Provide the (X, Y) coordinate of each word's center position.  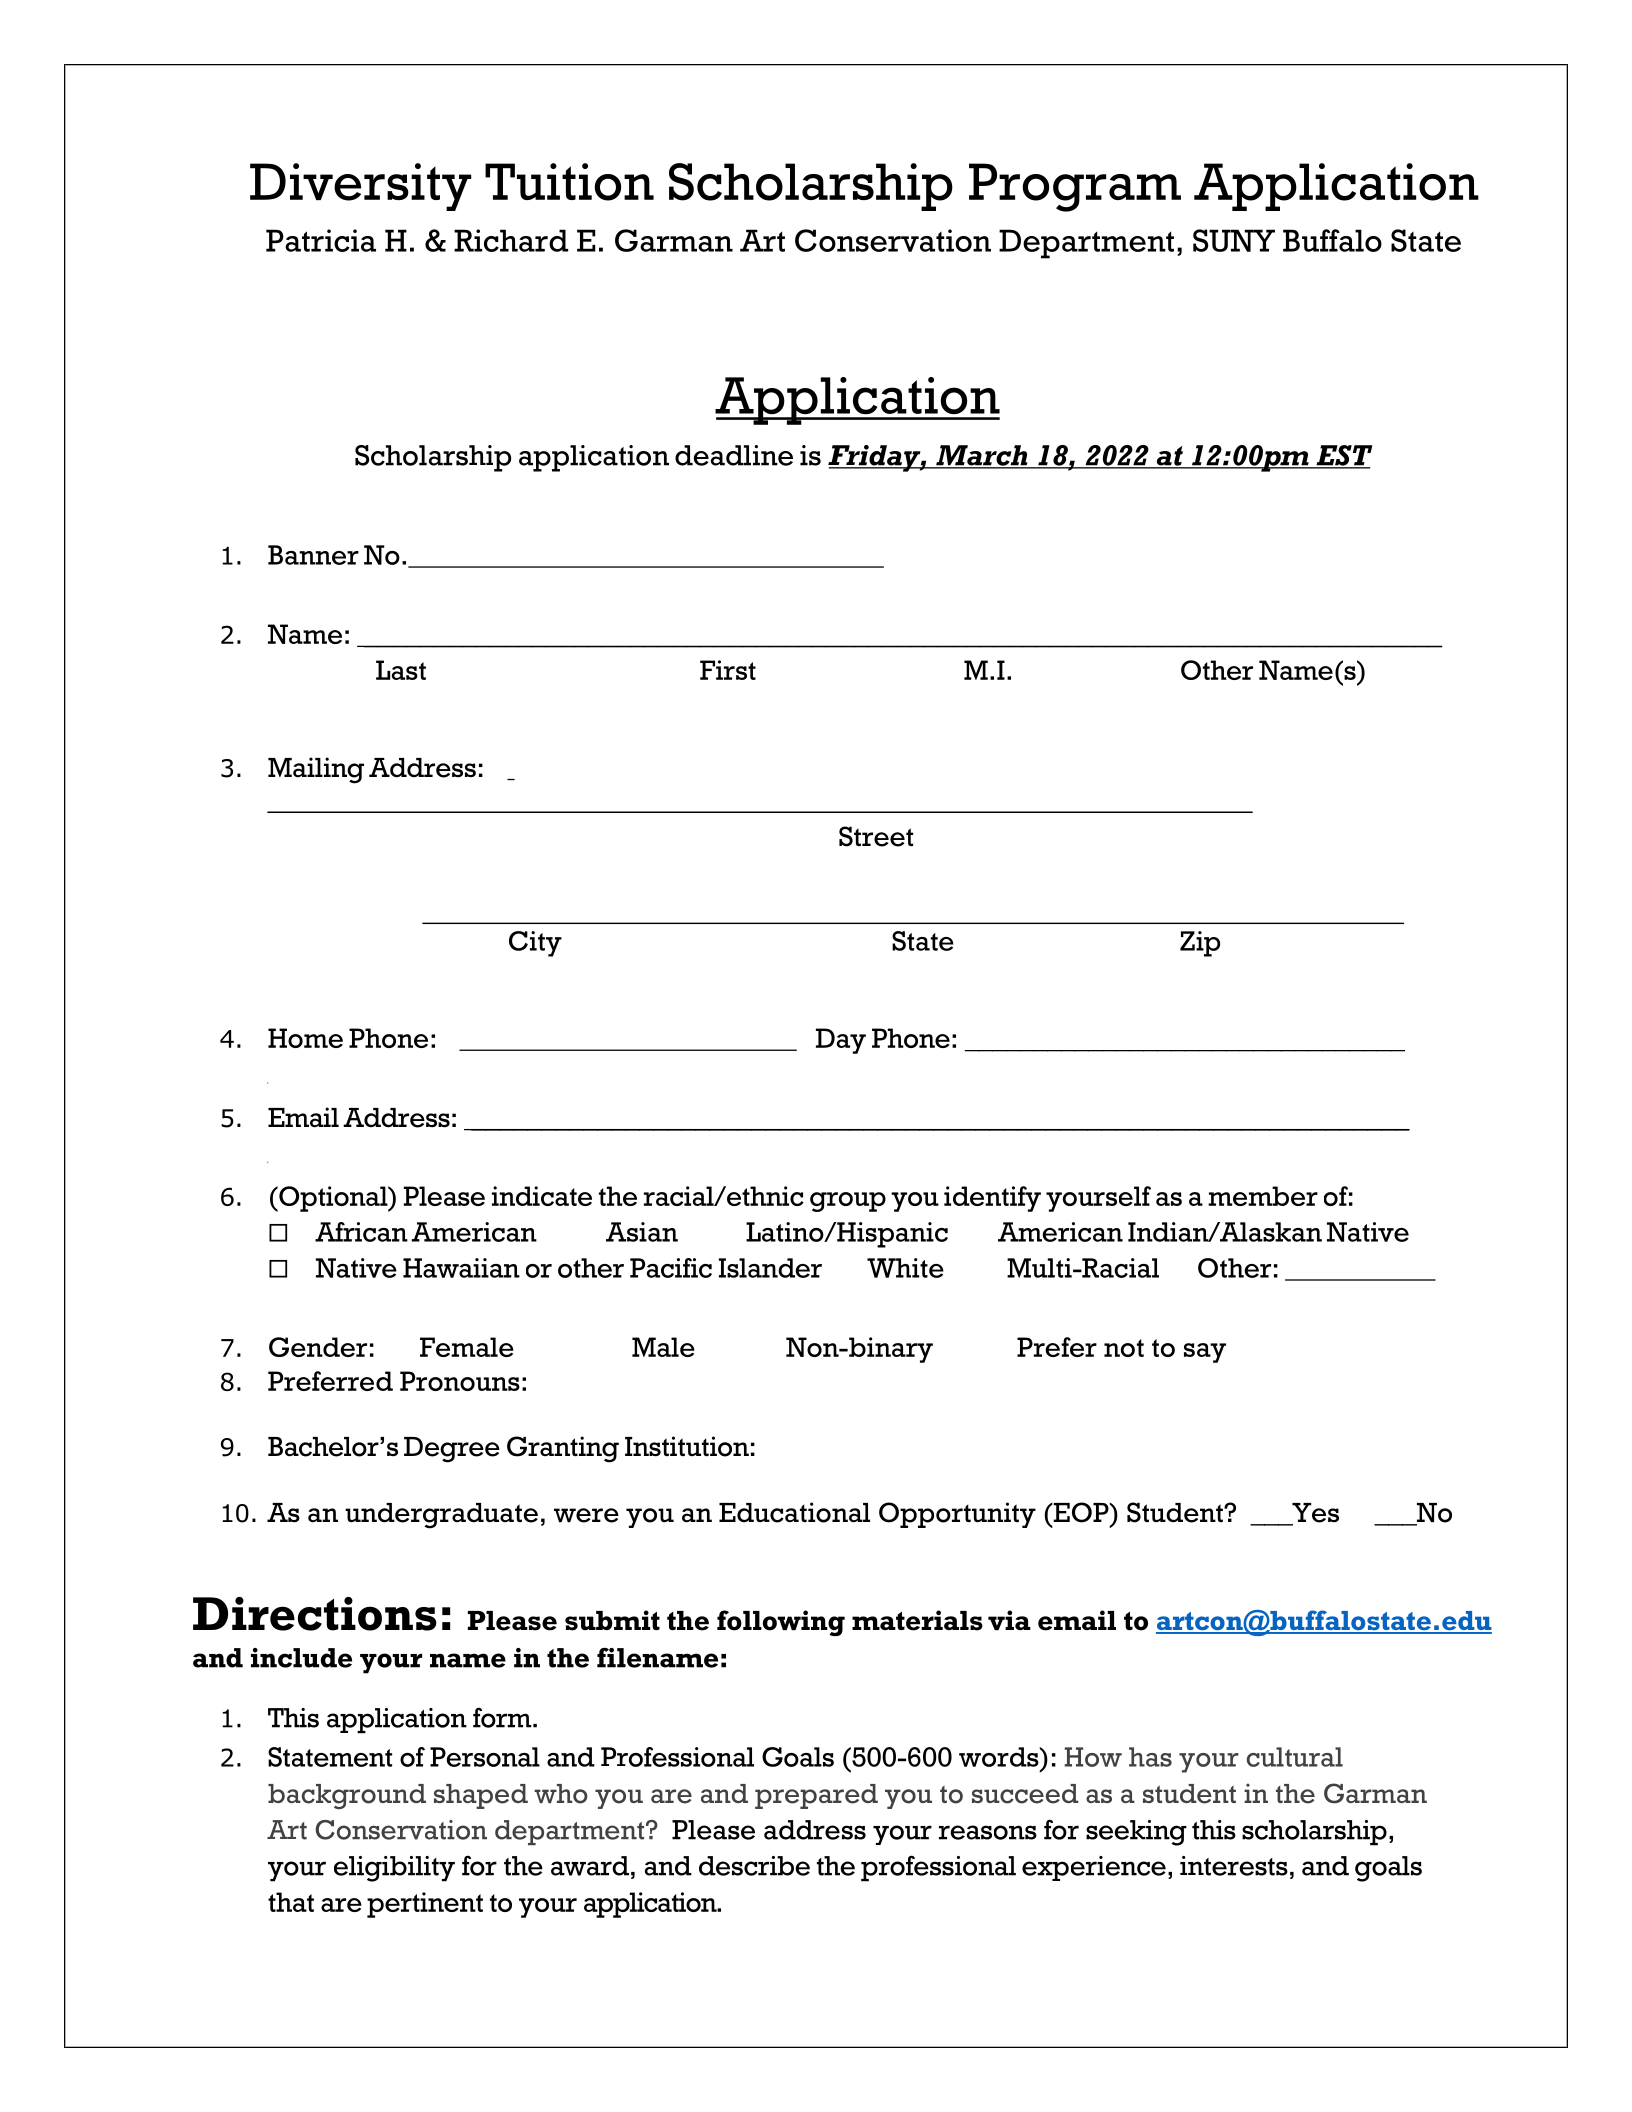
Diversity (360, 187)
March (982, 456)
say (1205, 1353)
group (848, 1202)
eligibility (394, 1869)
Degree (452, 1450)
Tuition (569, 182)
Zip (1200, 944)
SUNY (1234, 240)
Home (305, 1038)
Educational (794, 1512)
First (728, 670)
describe (754, 1866)
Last (401, 670)
